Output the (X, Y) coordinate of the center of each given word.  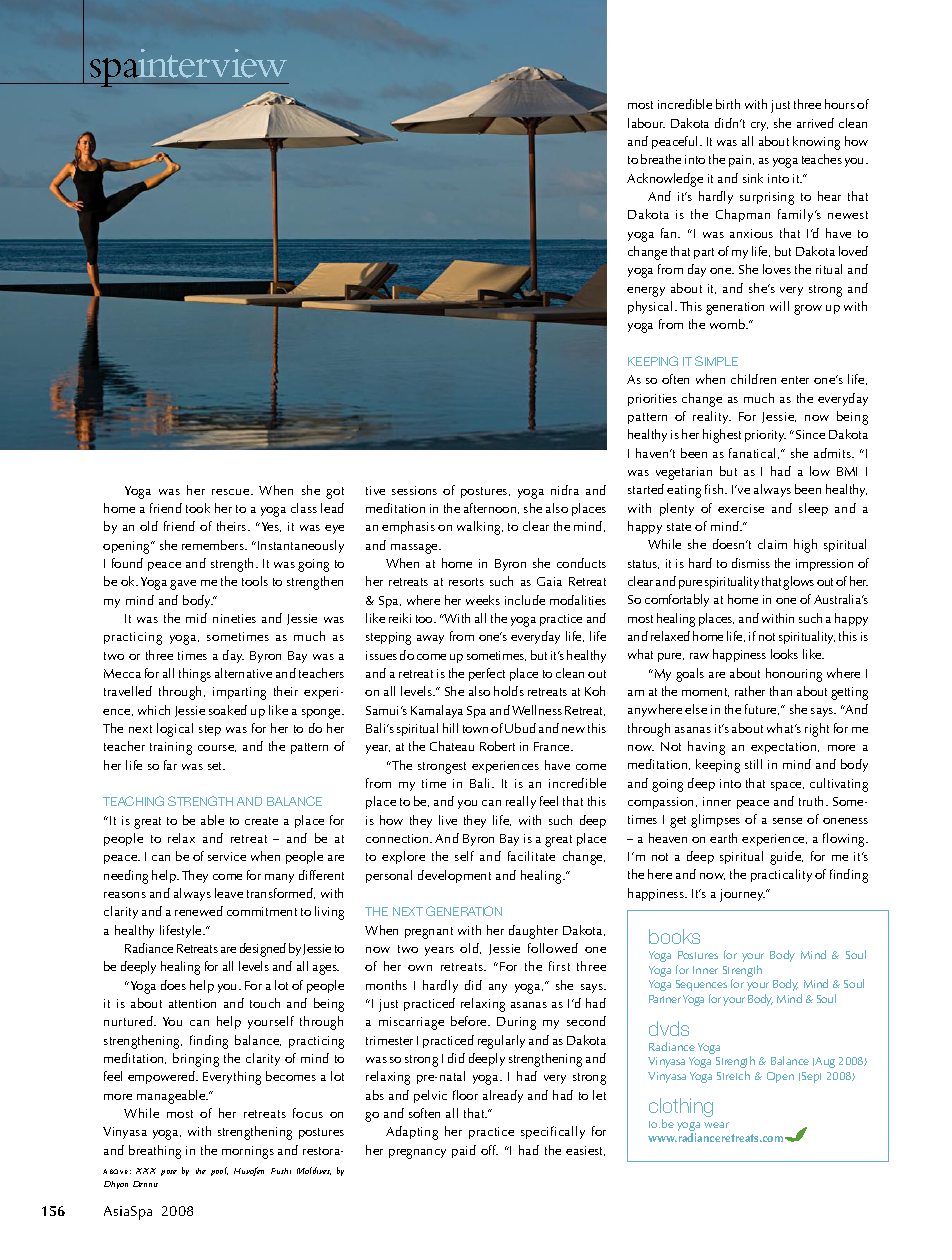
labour (646, 123)
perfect (487, 674)
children (753, 379)
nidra (565, 490)
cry (759, 126)
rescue (232, 492)
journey (742, 895)
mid (196, 618)
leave (229, 893)
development (454, 876)
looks (784, 654)
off (489, 1150)
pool (219, 1171)
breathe (661, 159)
